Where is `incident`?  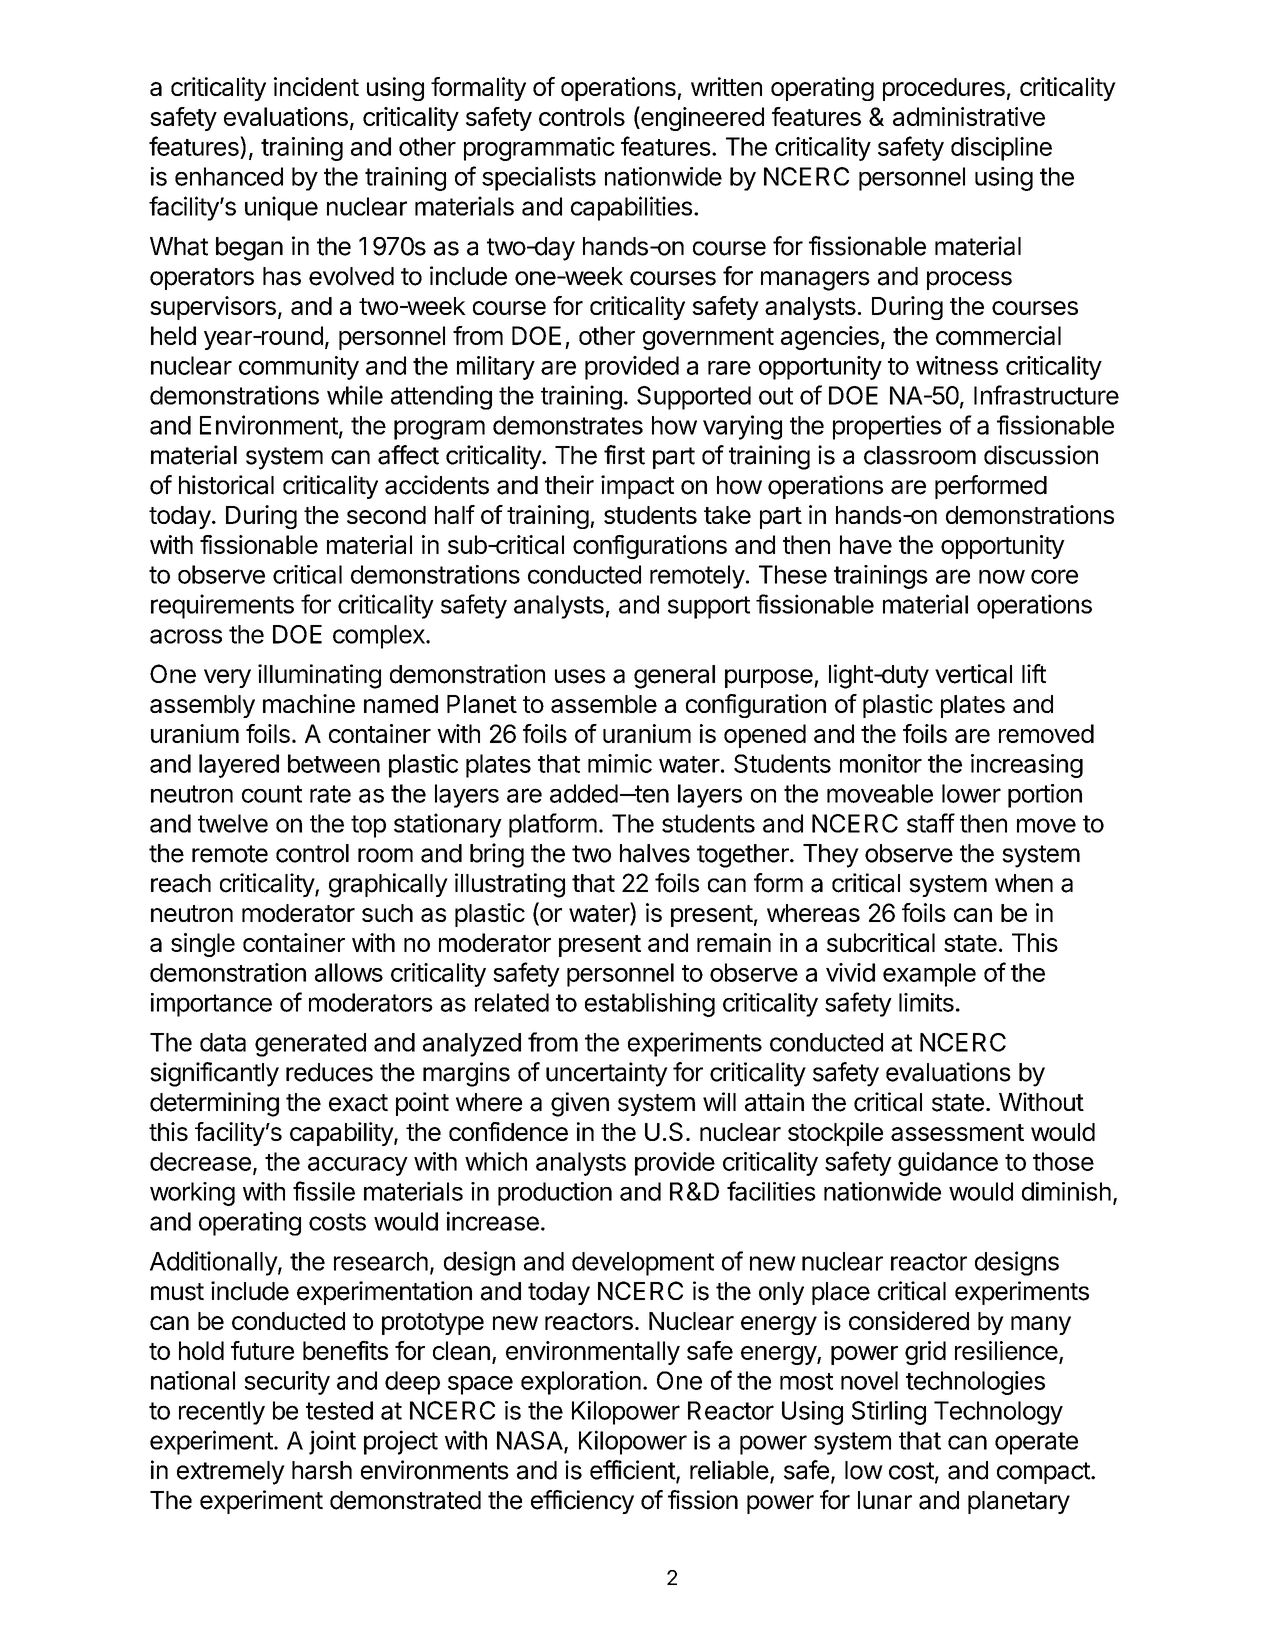
incident is located at coordinates (316, 86).
